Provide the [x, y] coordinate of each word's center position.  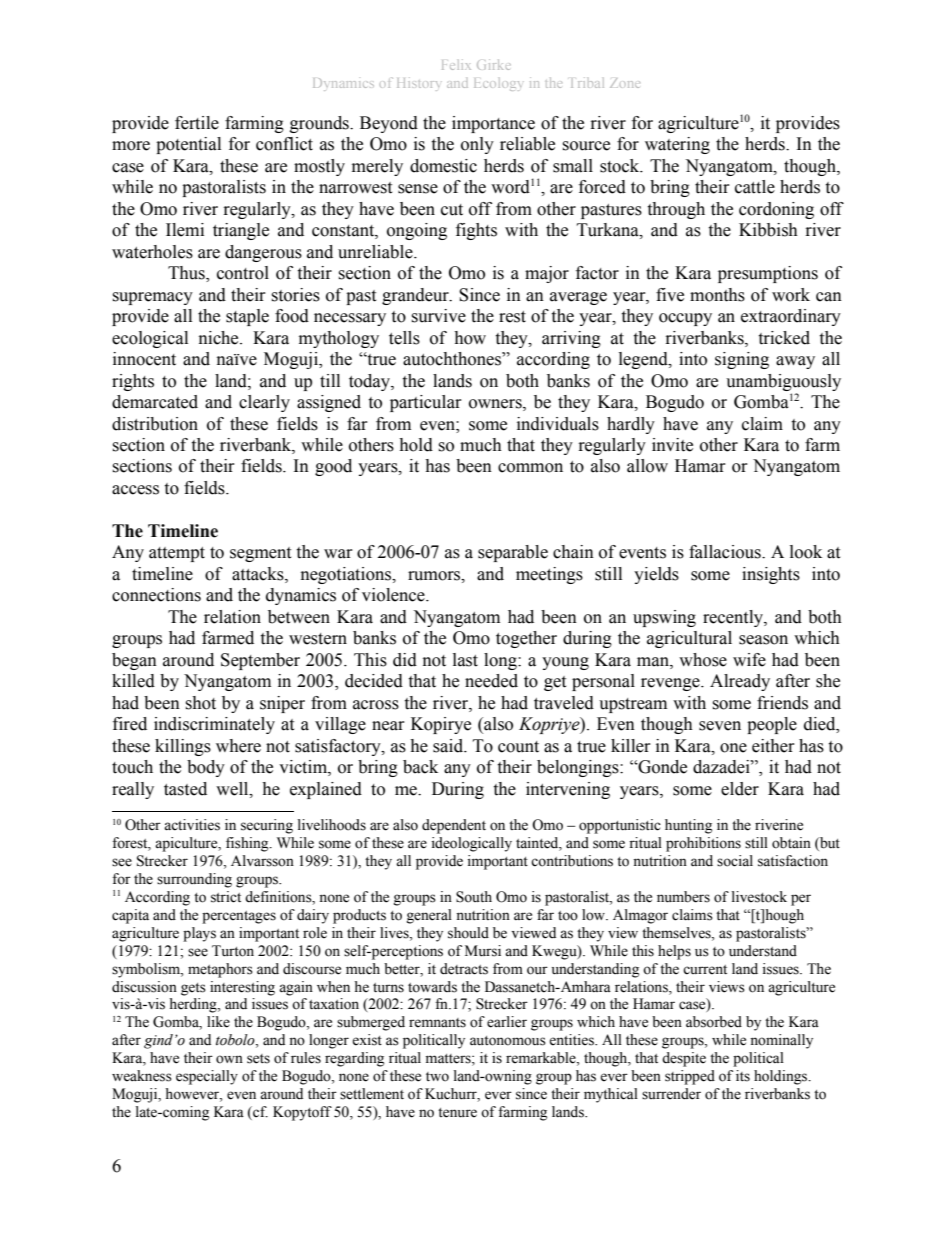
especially [207, 1077]
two [437, 1077]
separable [513, 553]
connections [156, 595]
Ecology [497, 84]
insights [771, 575]
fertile [197, 123]
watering [677, 145]
